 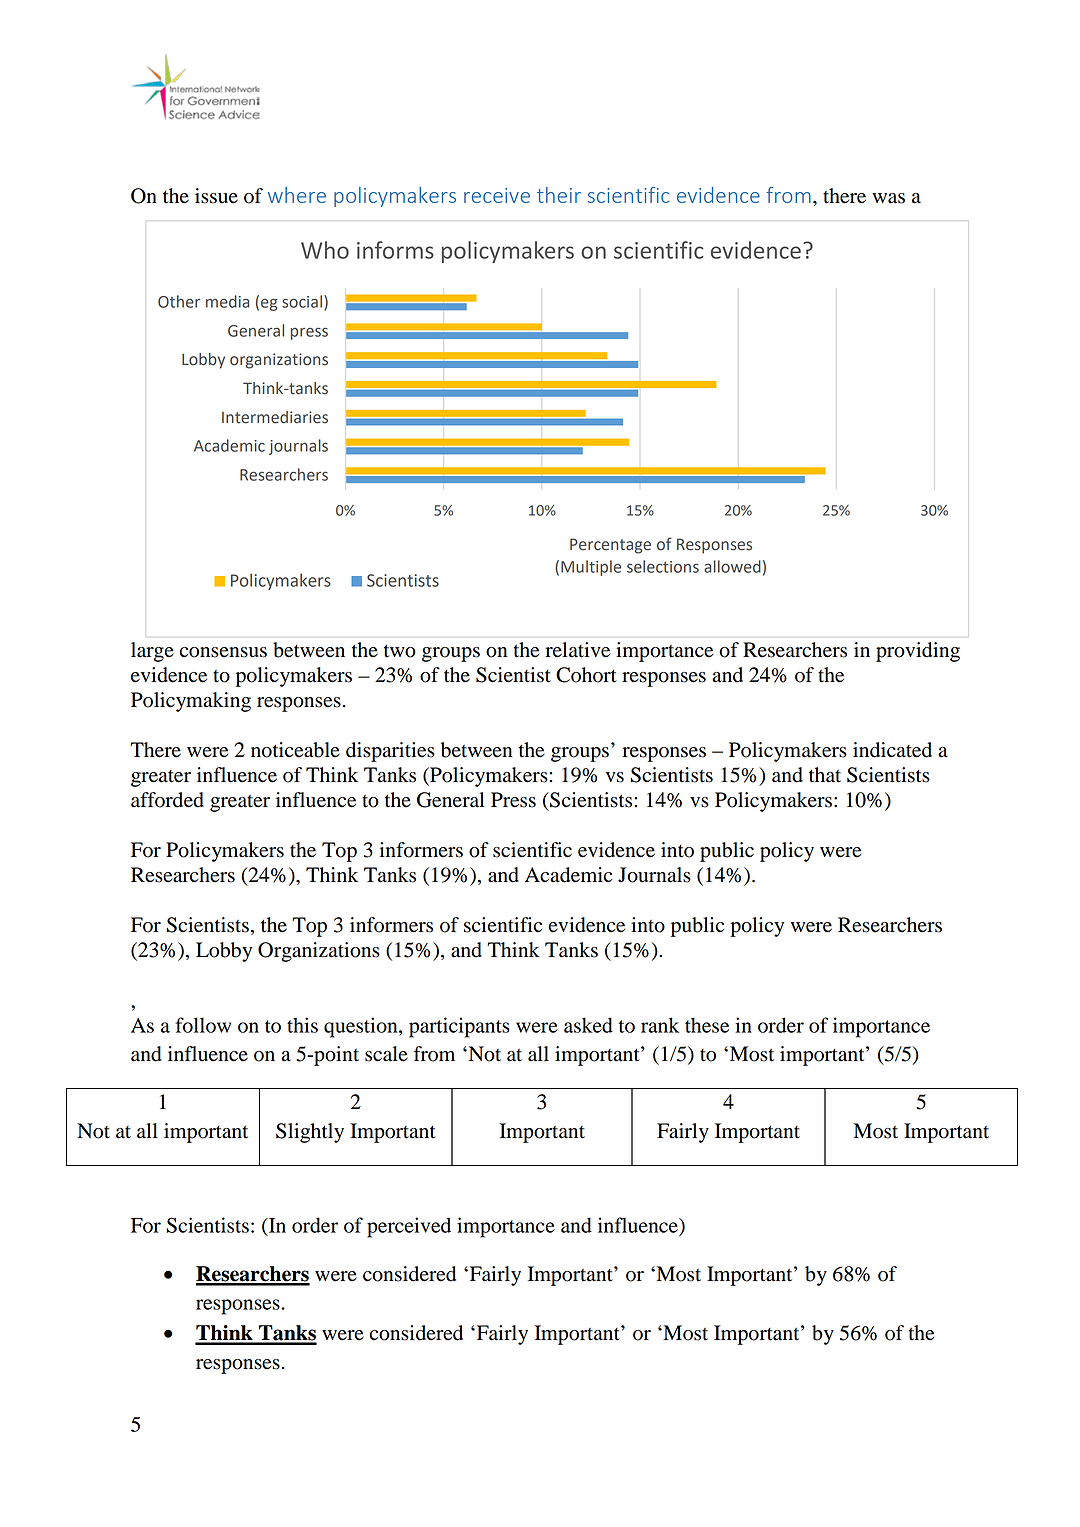 I want to click on issue, so click(x=216, y=196).
